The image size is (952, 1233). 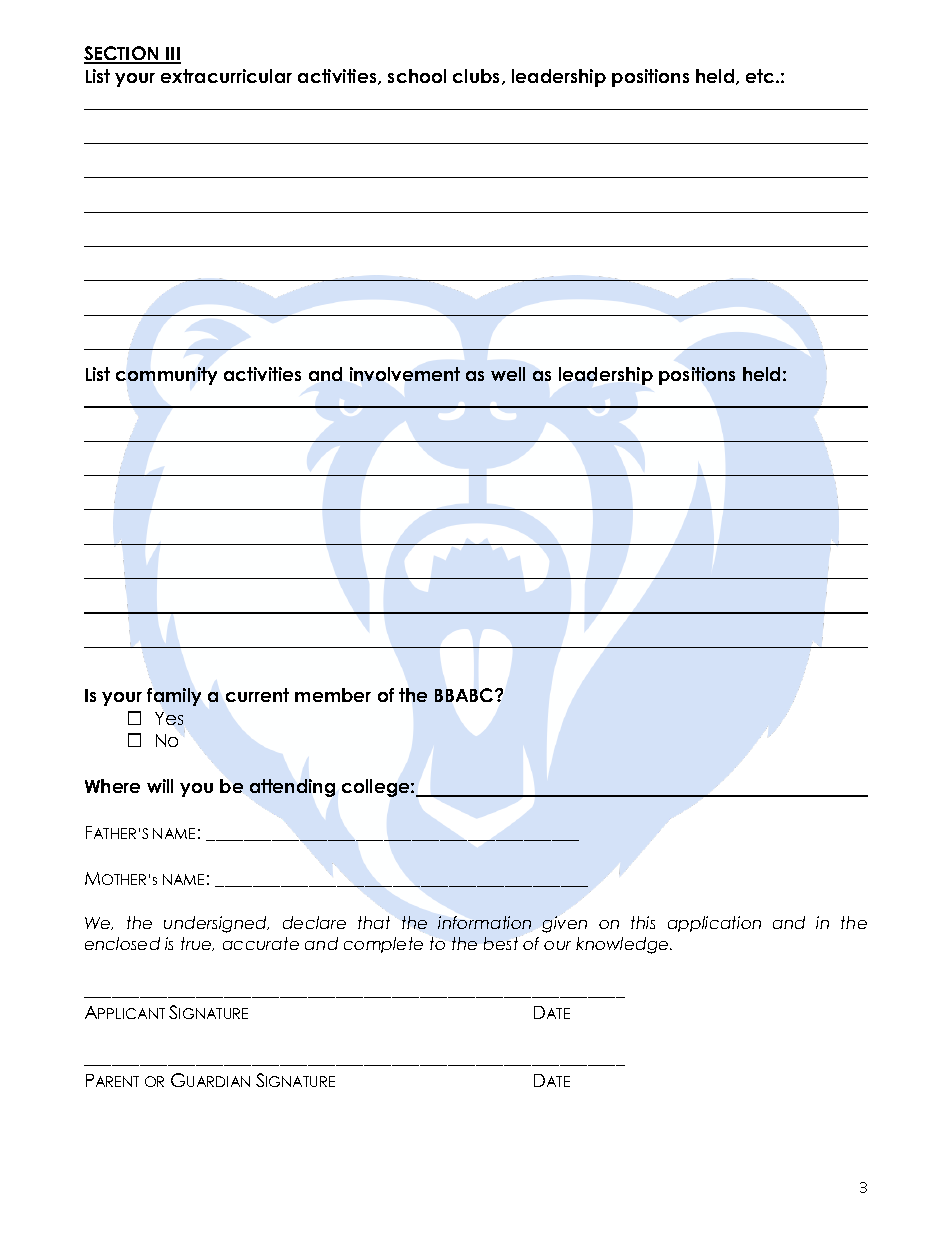 What do you see at coordinates (484, 922) in the page?
I see `information` at bounding box center [484, 922].
